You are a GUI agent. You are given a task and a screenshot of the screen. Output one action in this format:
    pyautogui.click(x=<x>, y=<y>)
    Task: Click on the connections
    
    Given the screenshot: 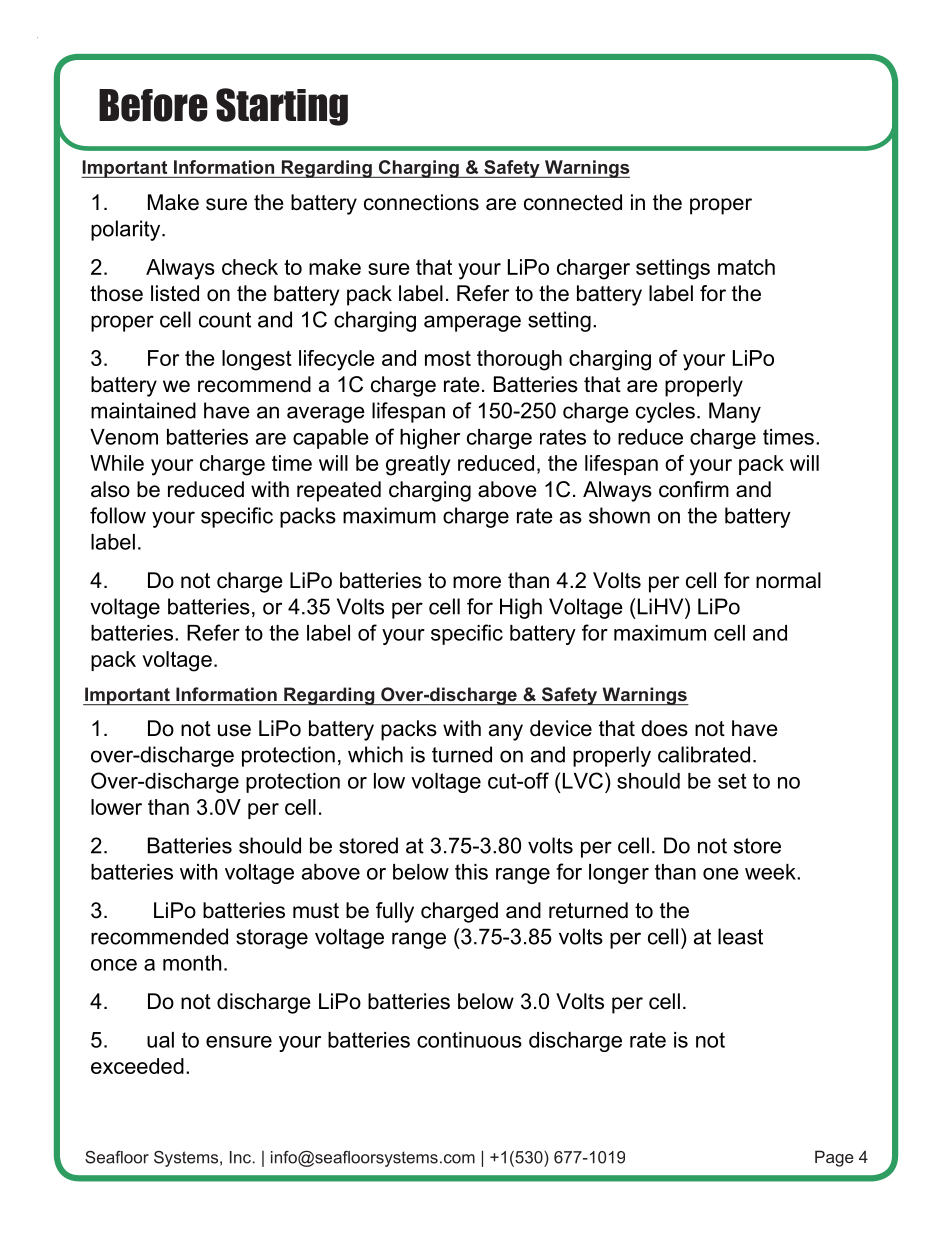 What is the action you would take?
    pyautogui.click(x=421, y=202)
